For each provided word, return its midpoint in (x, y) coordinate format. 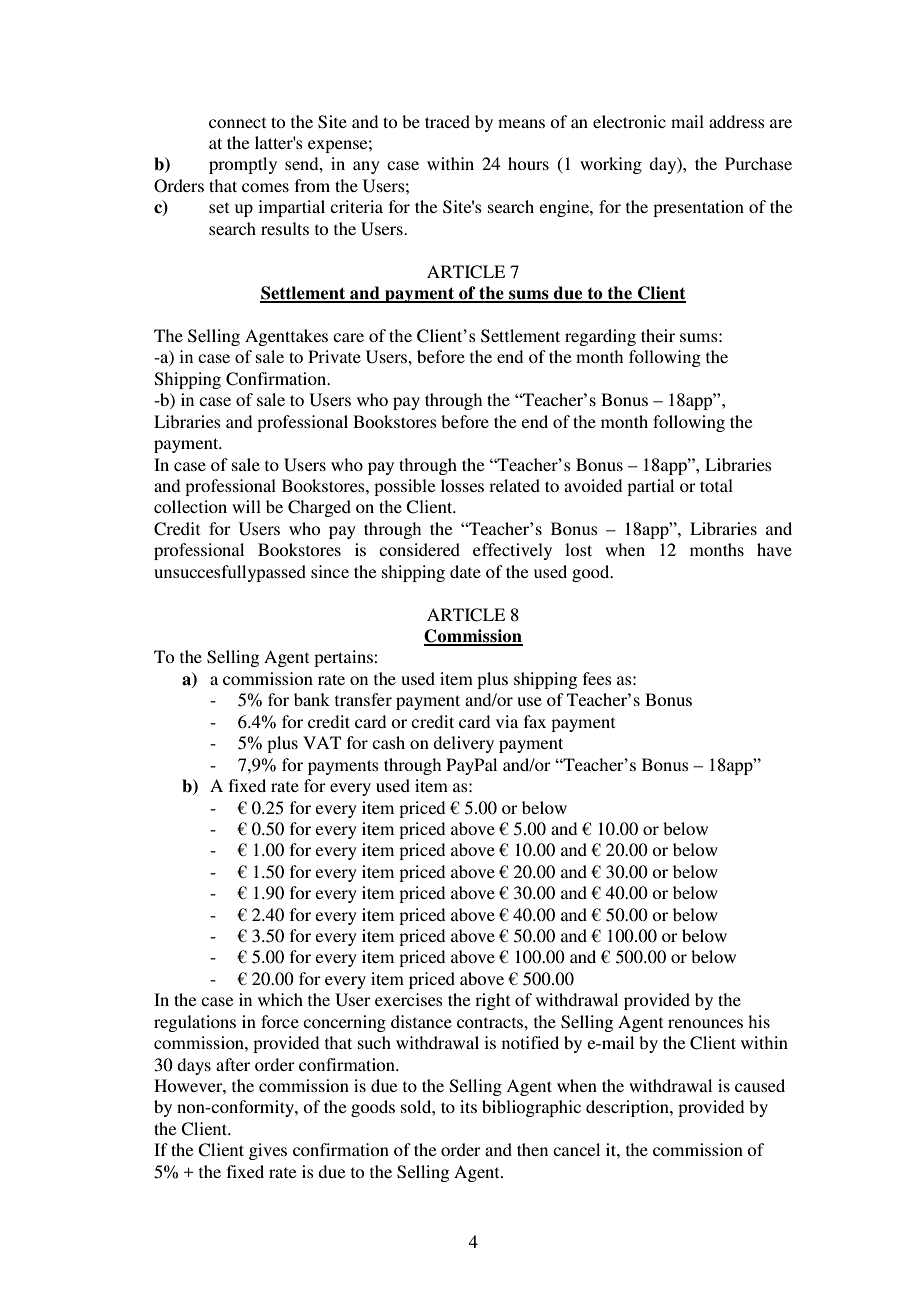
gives (268, 1151)
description (628, 1108)
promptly (243, 165)
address (737, 121)
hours (528, 163)
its (468, 1106)
